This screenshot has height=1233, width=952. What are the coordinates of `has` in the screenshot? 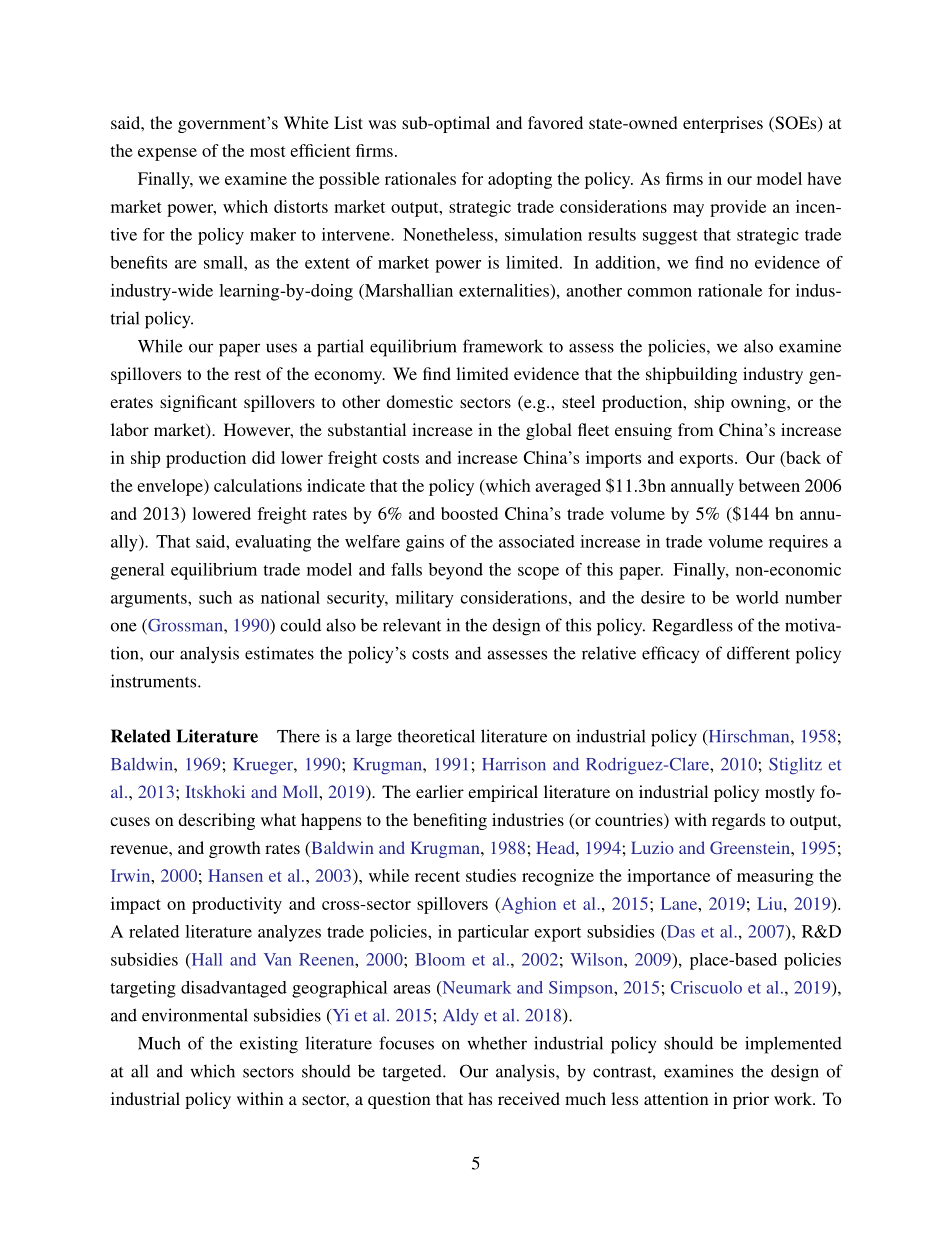 It's located at (480, 1098).
